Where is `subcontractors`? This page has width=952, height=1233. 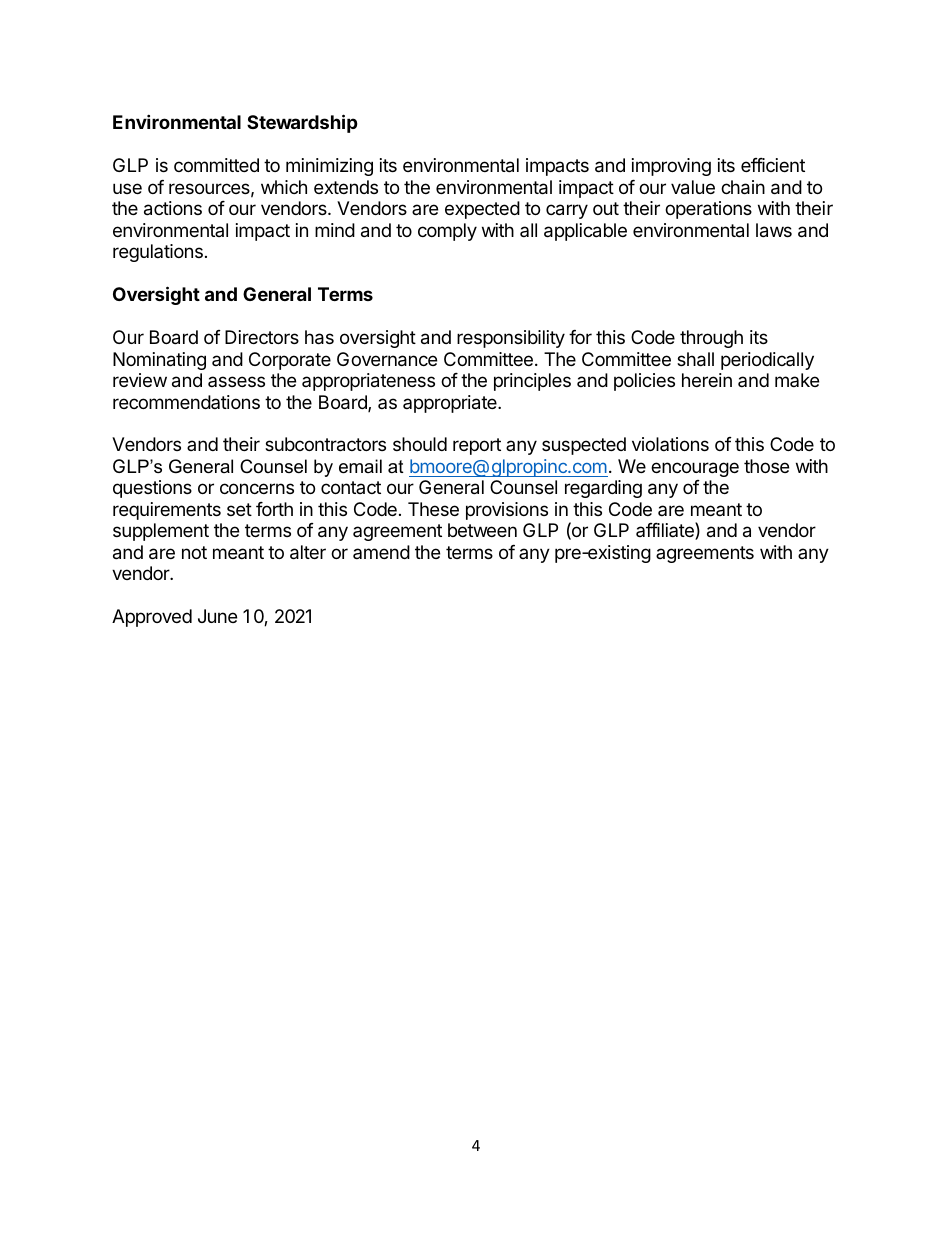 subcontractors is located at coordinates (325, 444).
